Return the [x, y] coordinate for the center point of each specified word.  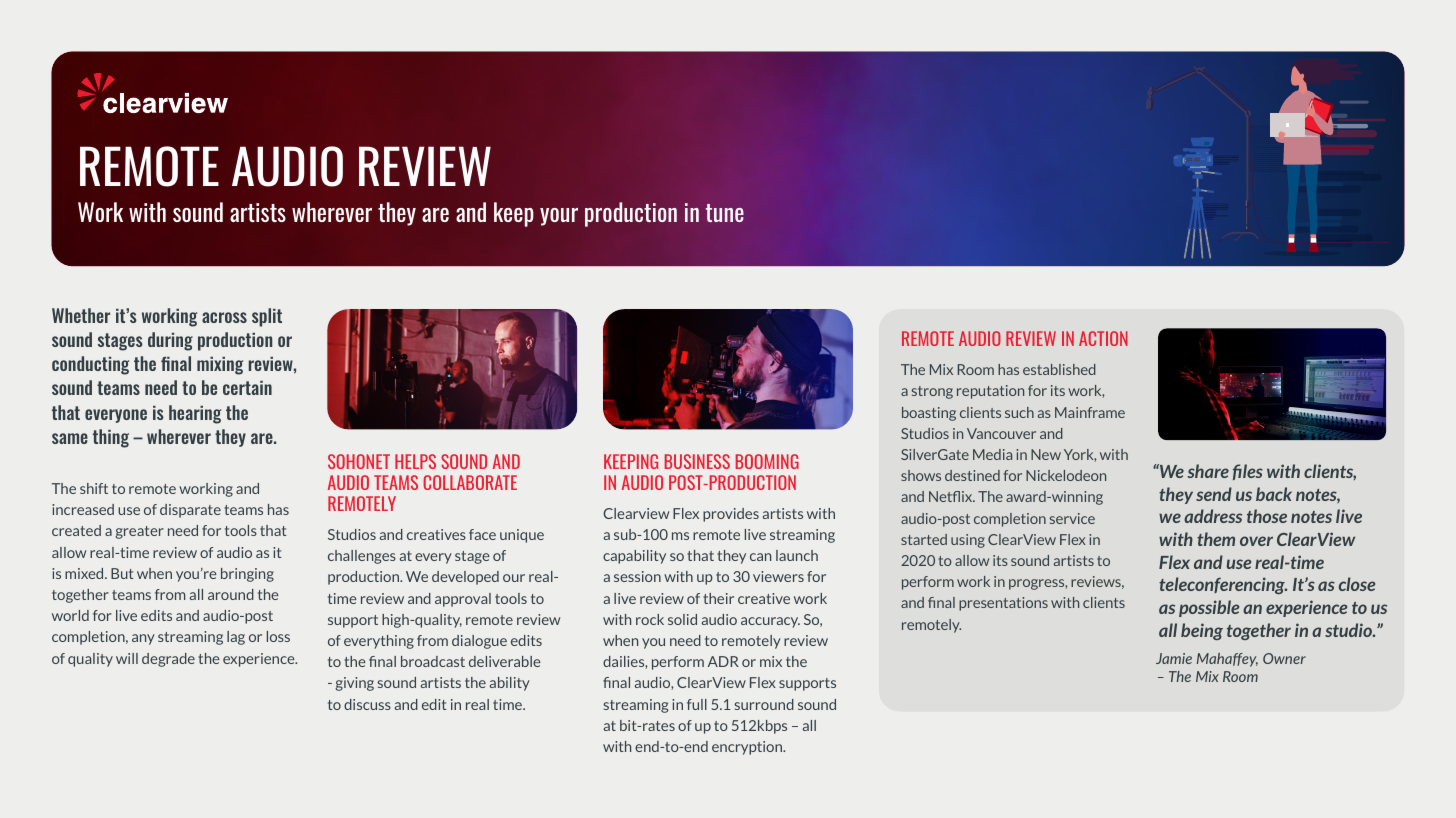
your [559, 217]
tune [725, 213]
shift [94, 488]
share [1208, 471]
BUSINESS [697, 461]
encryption [748, 748]
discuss [367, 704]
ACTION [1103, 338]
